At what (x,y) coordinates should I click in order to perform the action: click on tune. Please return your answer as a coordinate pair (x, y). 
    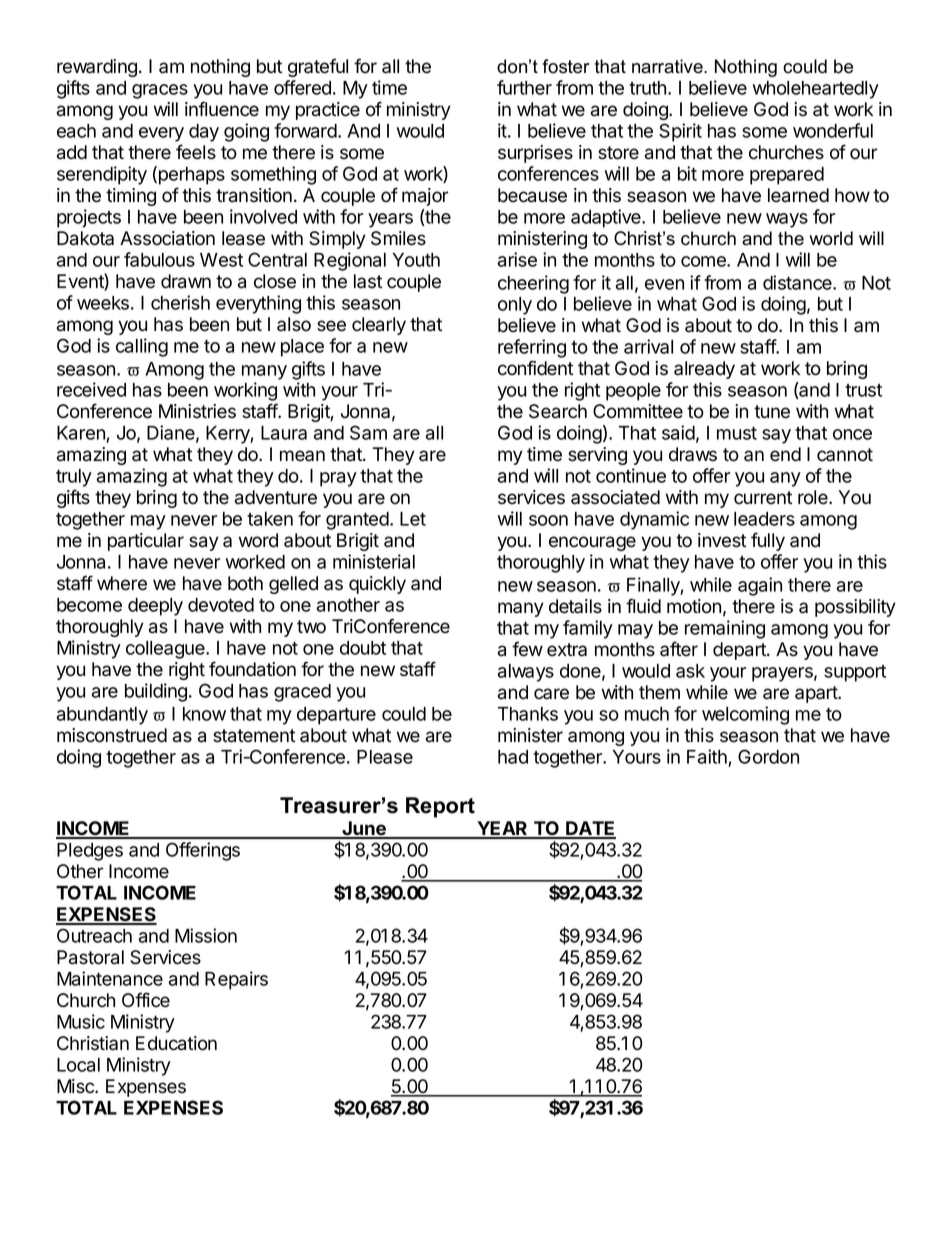
    Looking at the image, I should click on (772, 412).
